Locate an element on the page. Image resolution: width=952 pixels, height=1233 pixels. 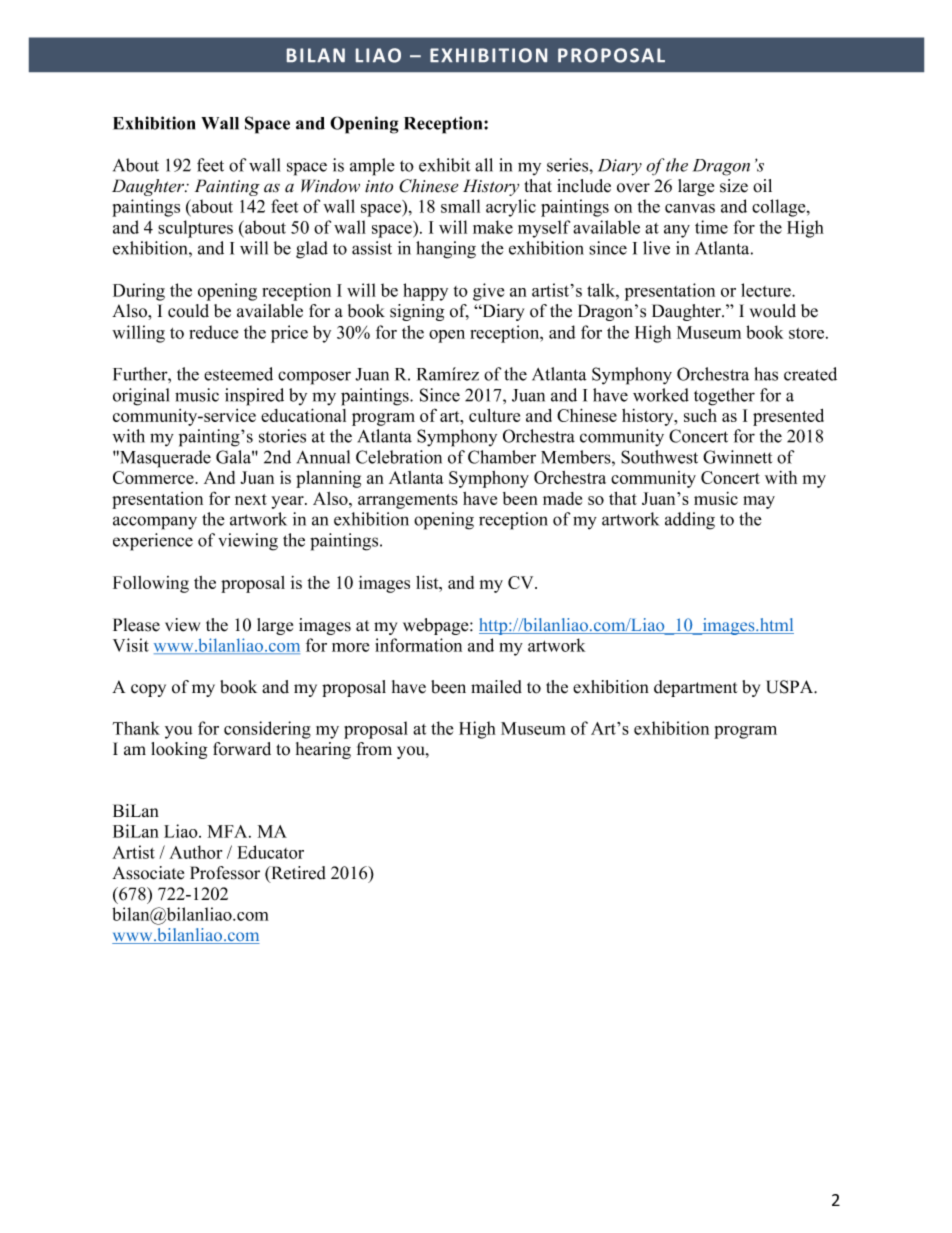
small is located at coordinates (460, 206).
